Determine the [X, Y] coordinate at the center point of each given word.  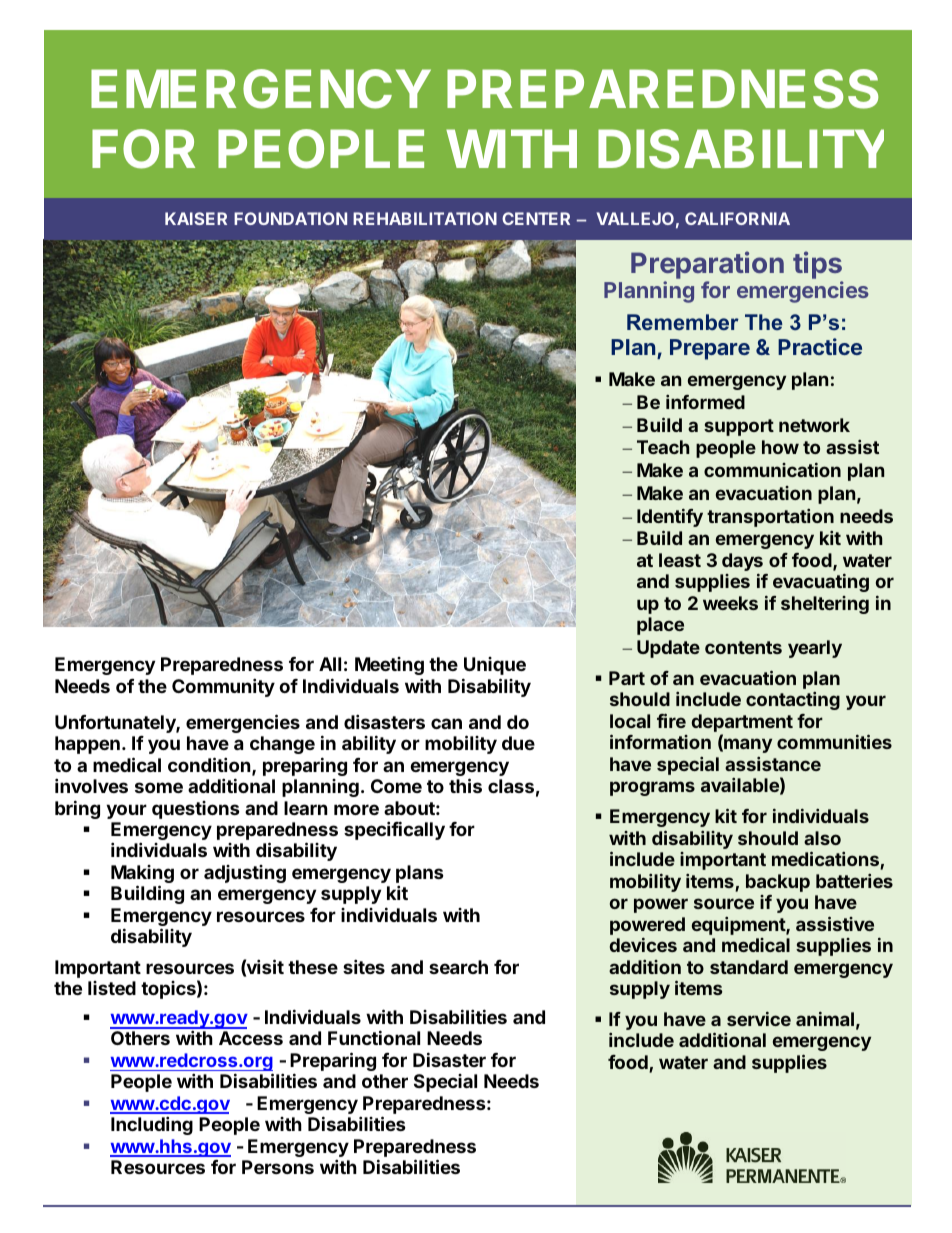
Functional [374, 1037]
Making [142, 875]
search [458, 967]
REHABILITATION [425, 218]
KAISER [196, 218]
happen [87, 745]
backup [778, 883]
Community [223, 687]
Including [152, 1125]
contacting [793, 701]
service [759, 1018]
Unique [495, 666]
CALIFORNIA [737, 218]
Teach [663, 447]
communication [772, 469]
